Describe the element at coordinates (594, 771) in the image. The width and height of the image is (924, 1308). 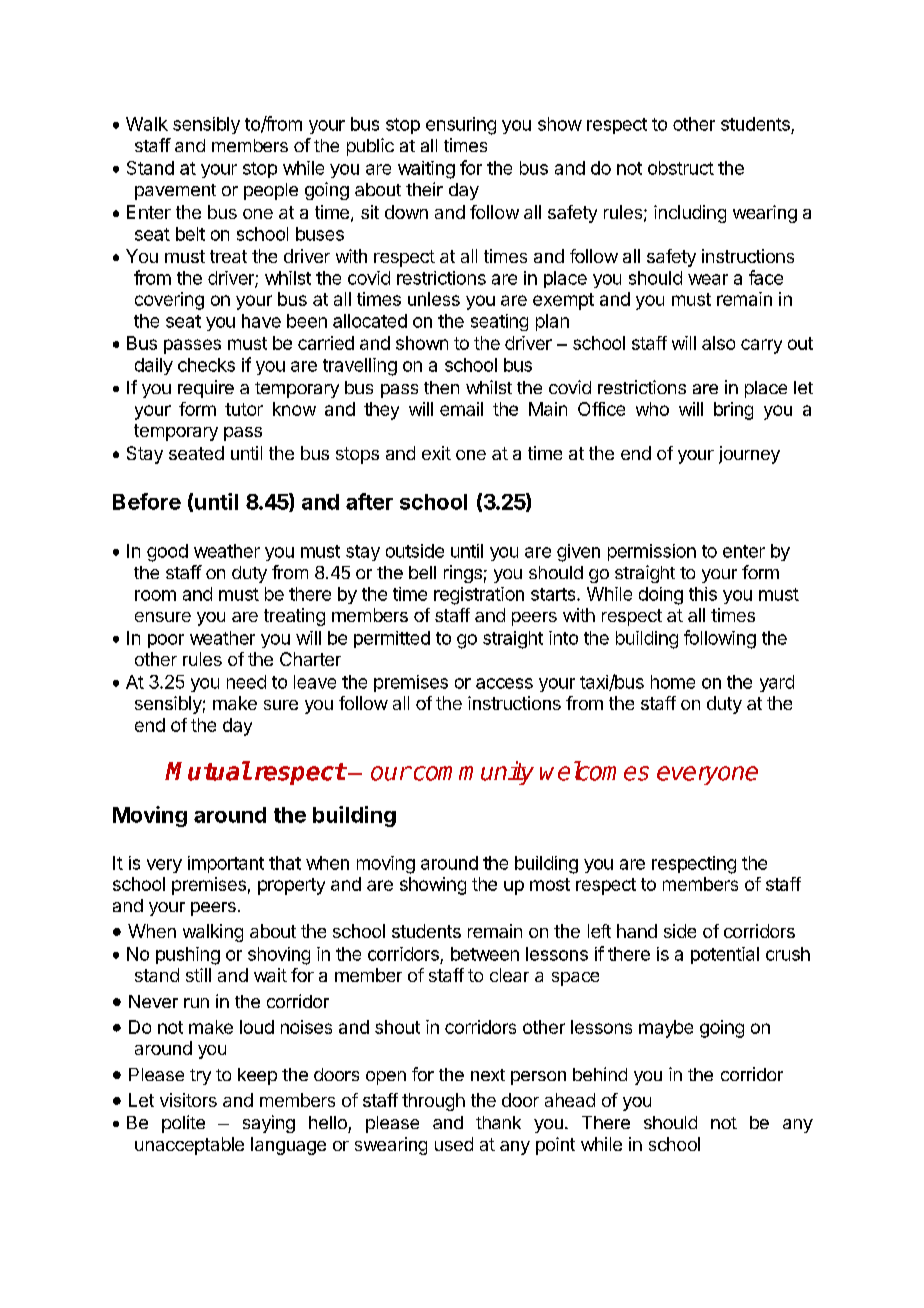
I see `welcomes` at that location.
